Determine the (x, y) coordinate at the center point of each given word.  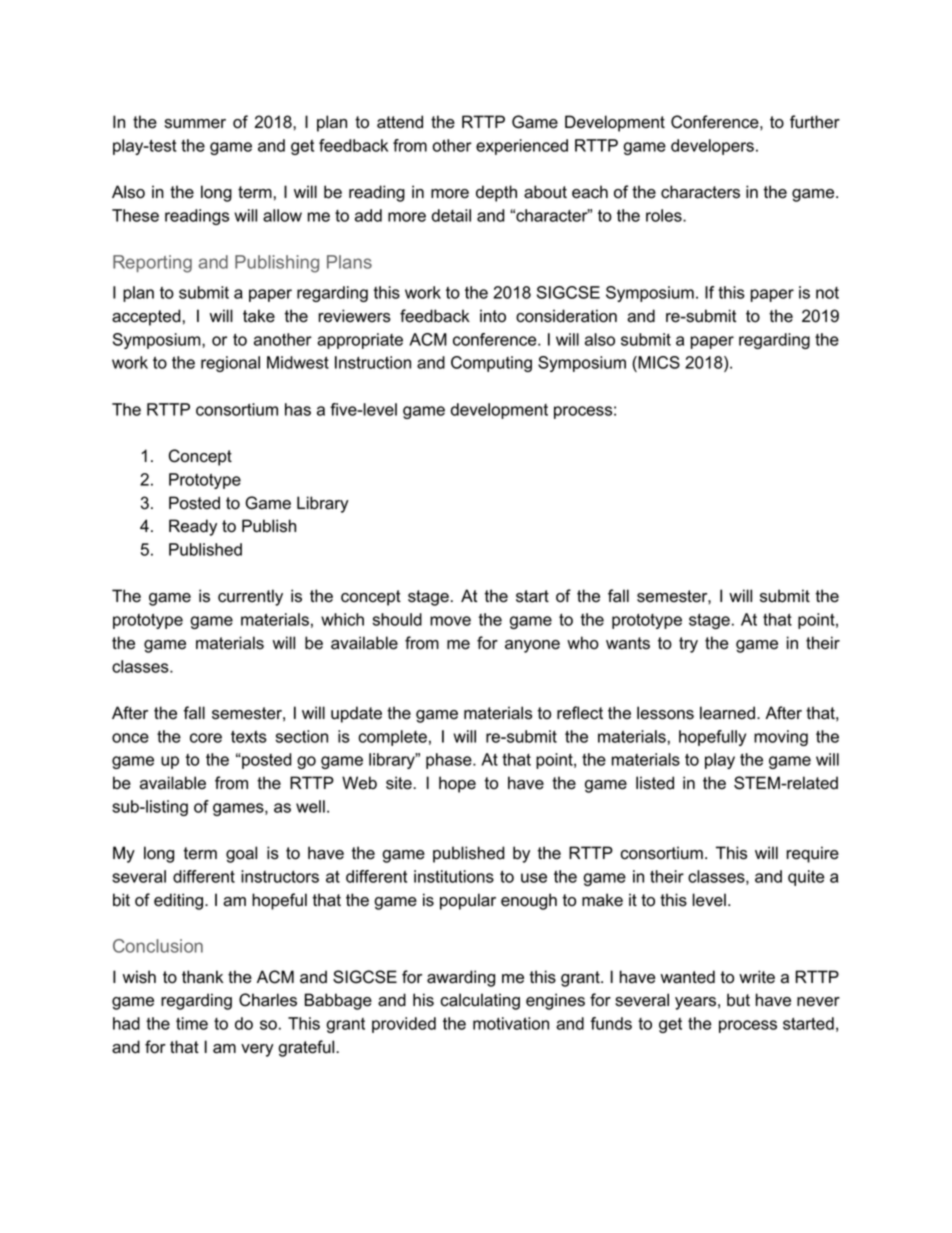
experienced (522, 147)
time (192, 1023)
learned (727, 713)
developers (712, 147)
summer (195, 124)
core (206, 738)
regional (230, 364)
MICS (658, 364)
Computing (491, 364)
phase (450, 761)
